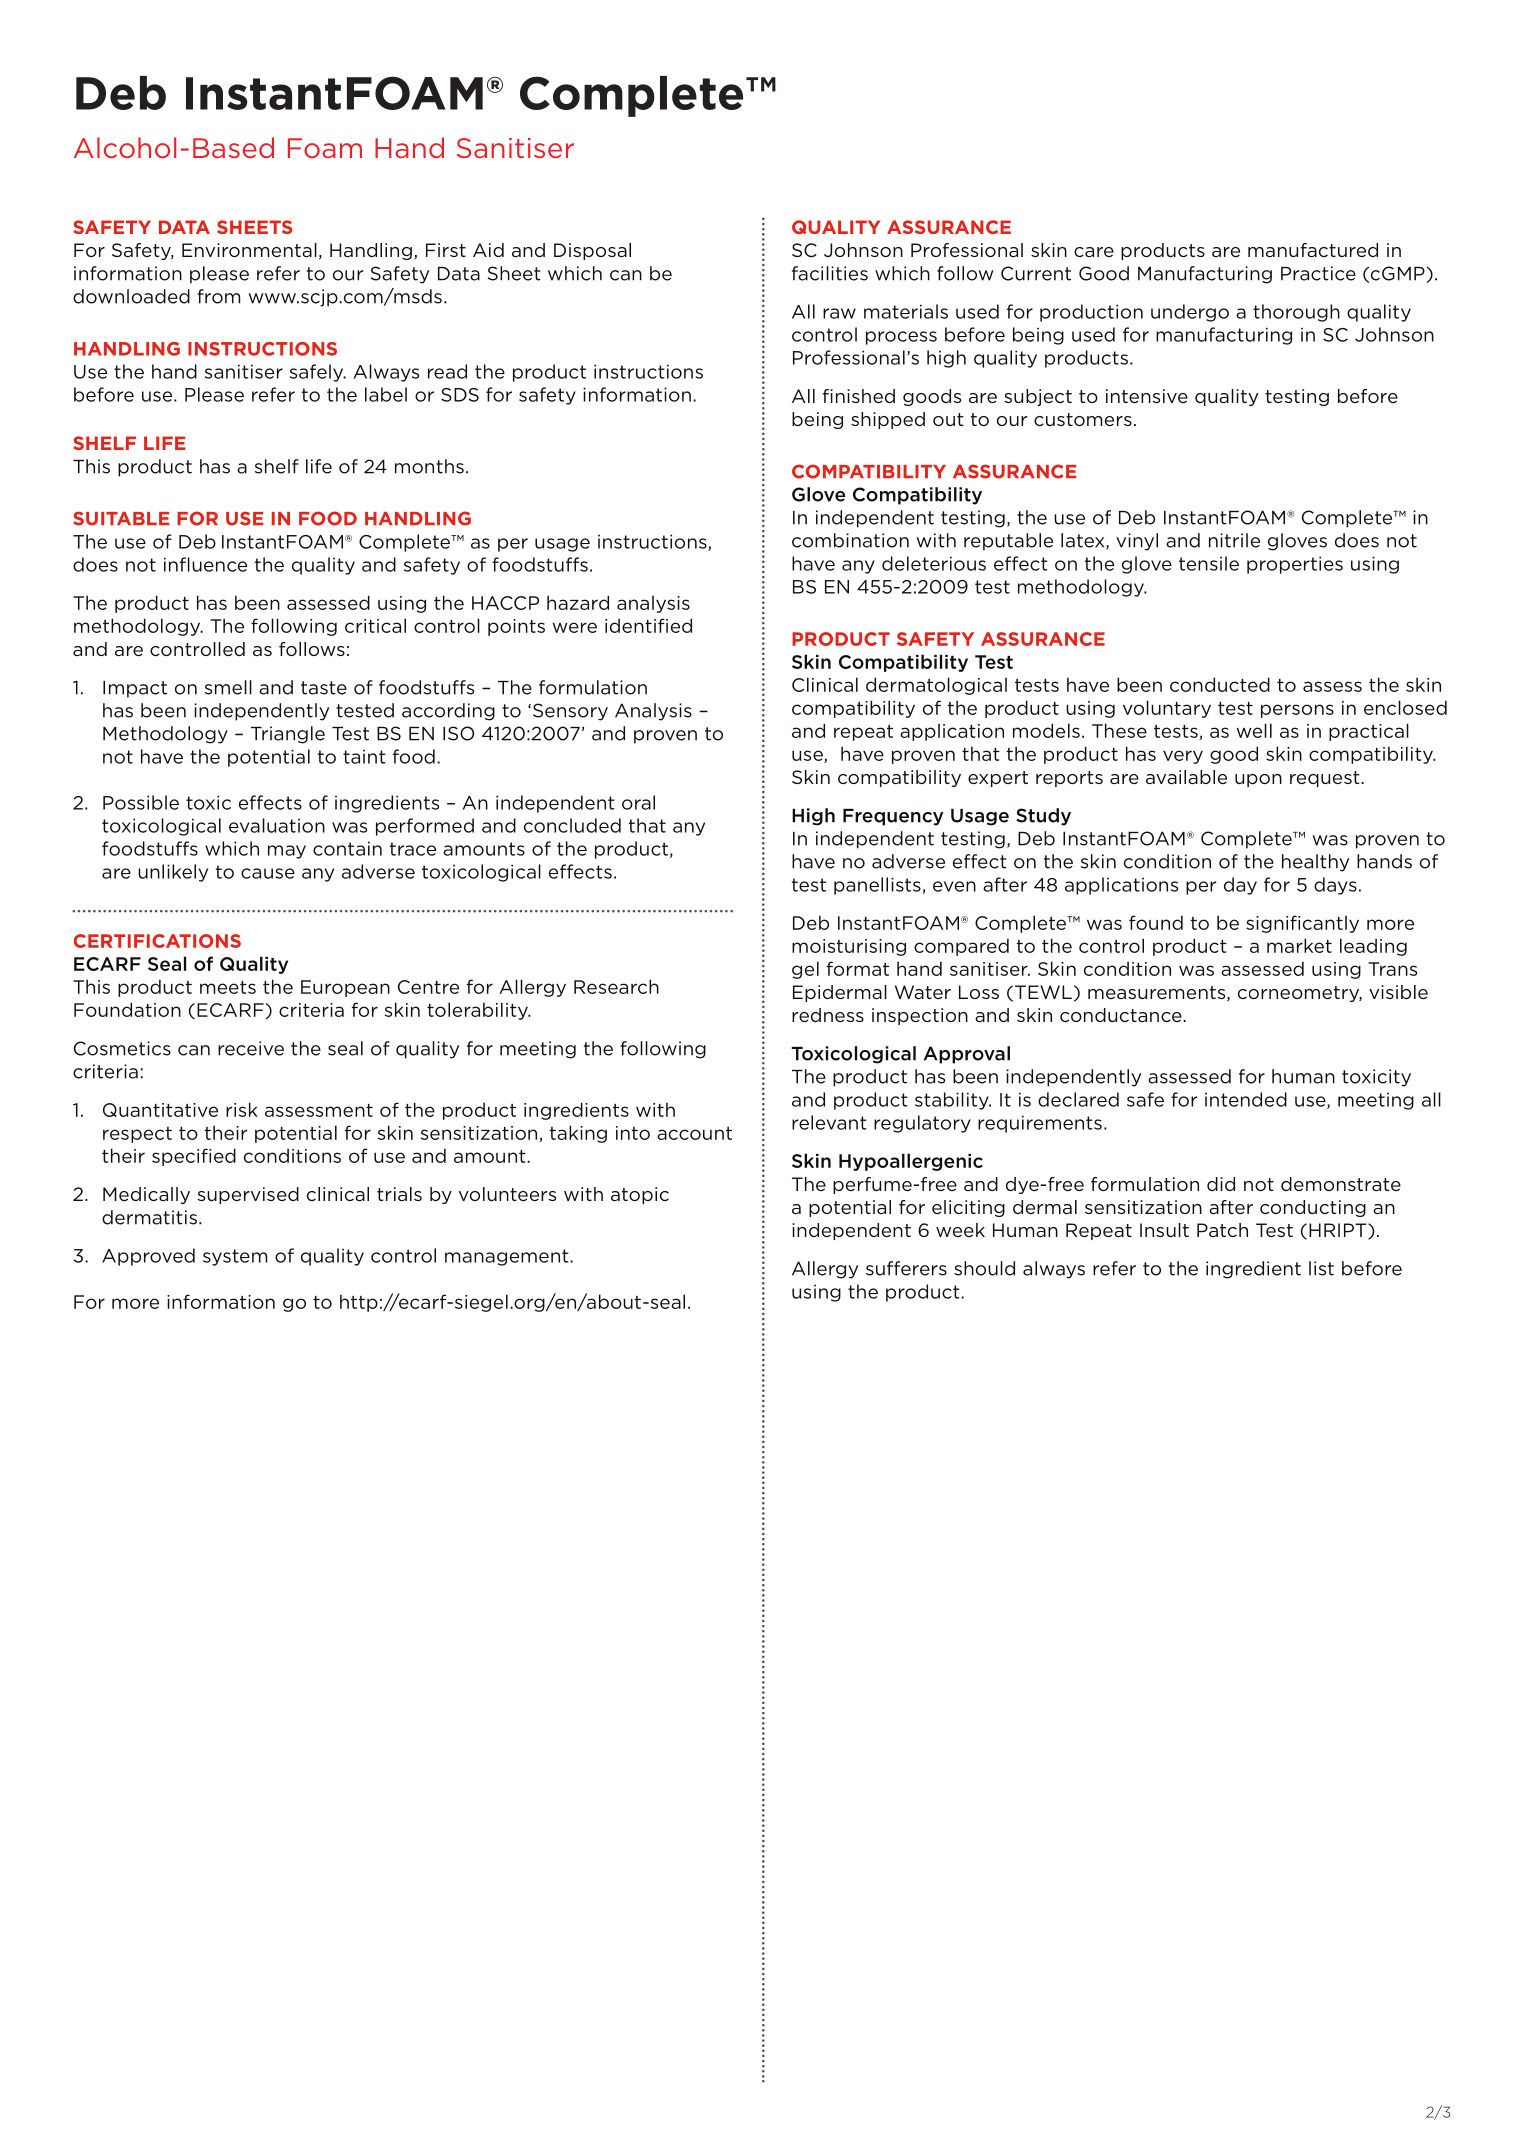 The height and width of the screenshot is (2155, 1524). Describe the element at coordinates (1318, 273) in the screenshot. I see `Practice` at that location.
